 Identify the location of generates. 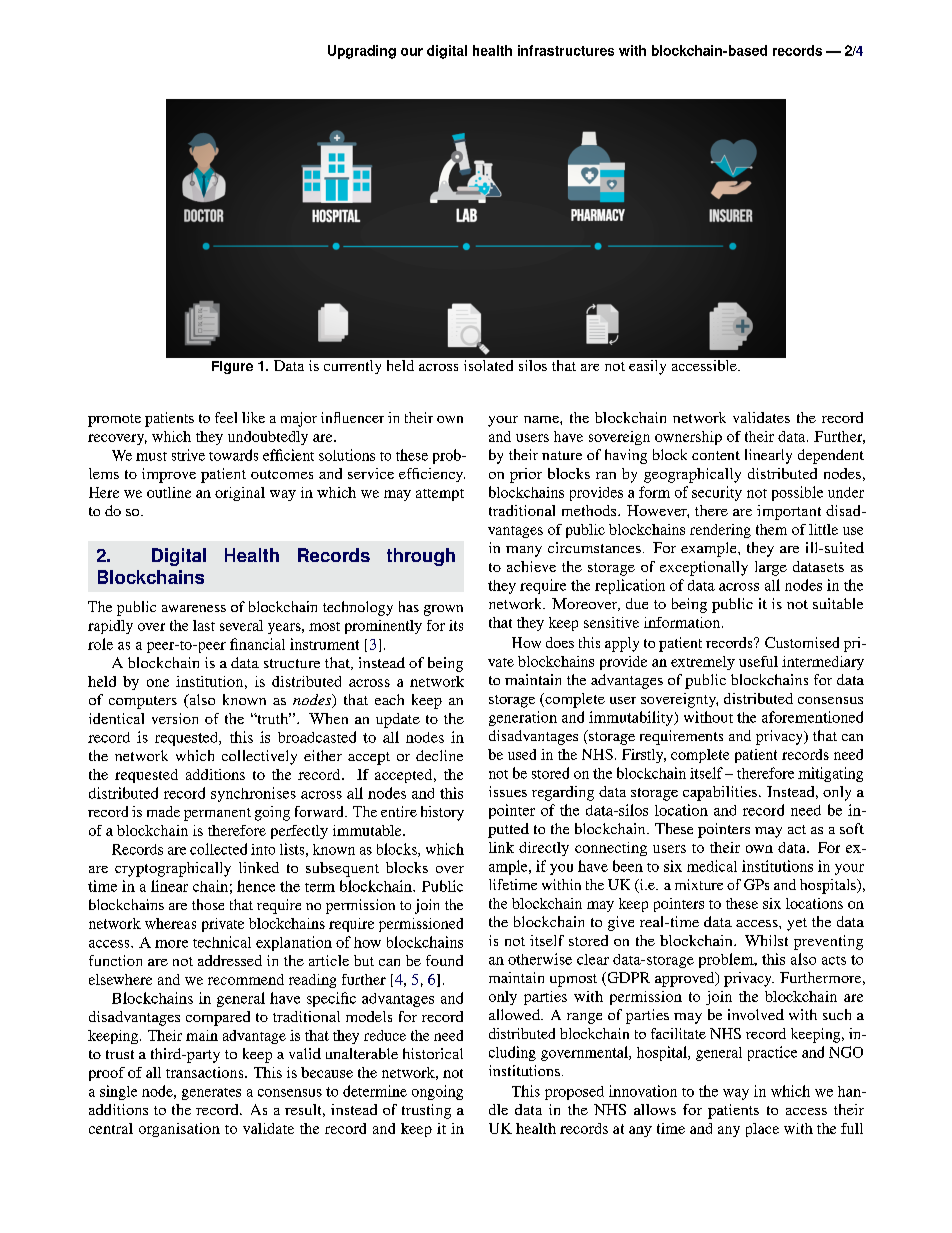
(211, 1094).
